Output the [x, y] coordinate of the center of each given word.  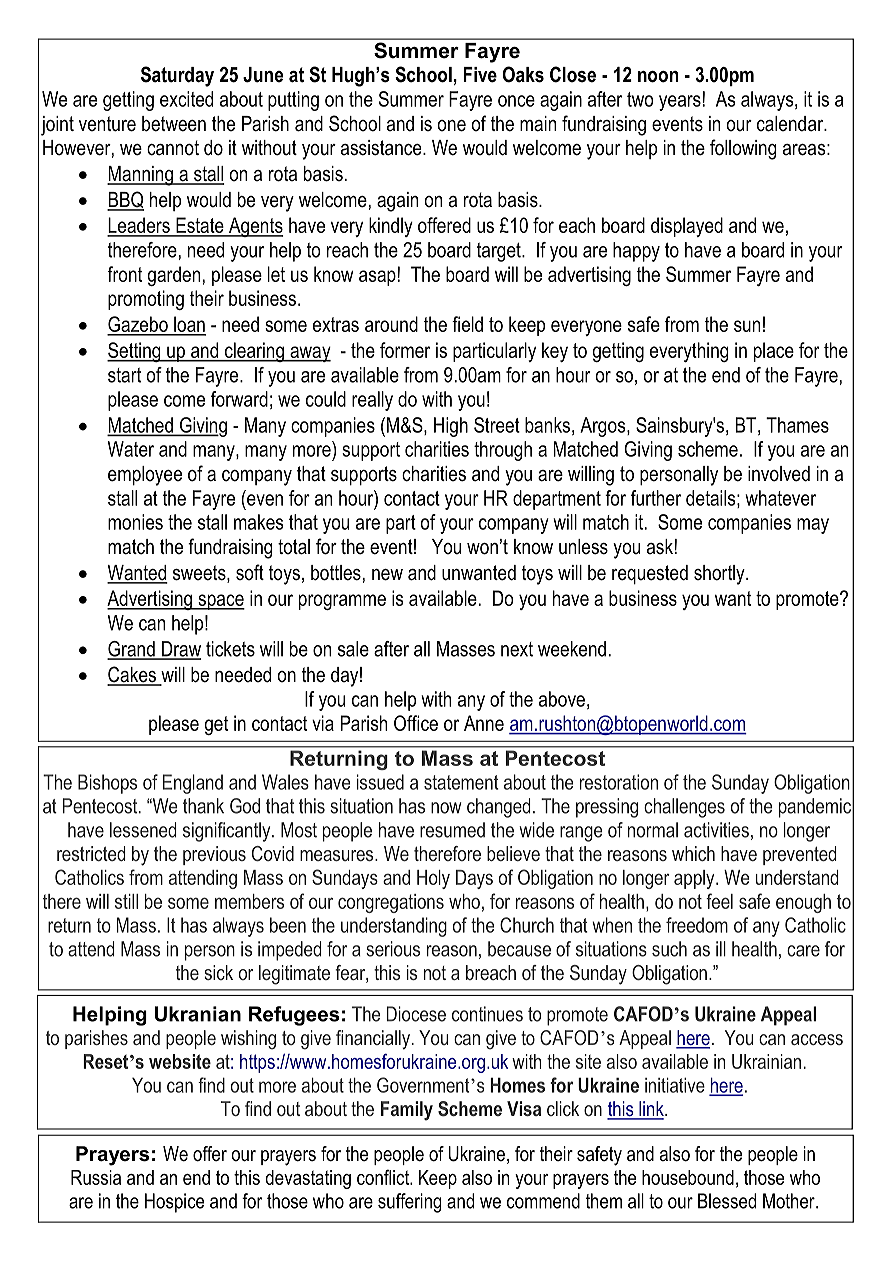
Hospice [174, 1203]
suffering [410, 1203]
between [174, 124]
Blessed [727, 1201]
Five [480, 75]
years [681, 102]
